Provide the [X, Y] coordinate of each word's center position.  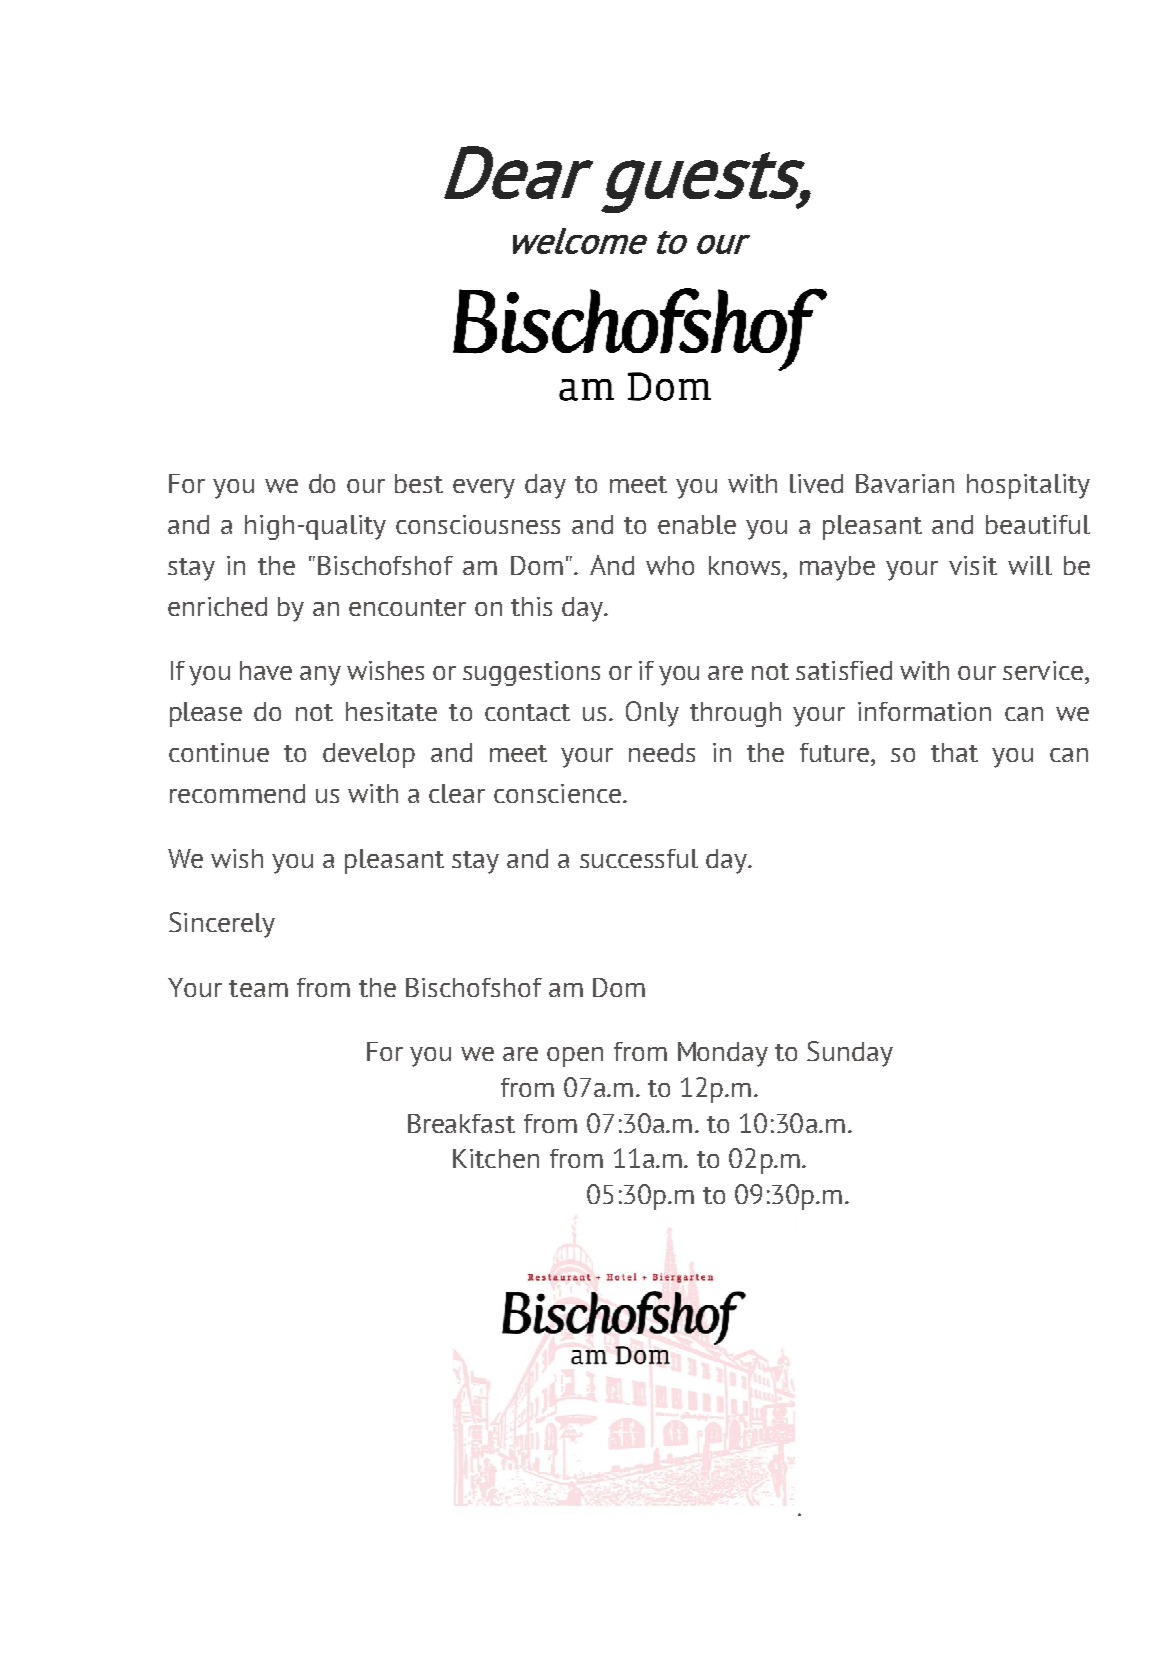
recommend [237, 793]
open [575, 1057]
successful [639, 858]
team [258, 988]
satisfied [844, 670]
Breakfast [461, 1123]
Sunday [850, 1054]
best [419, 483]
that [954, 752]
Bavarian [905, 483]
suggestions [531, 673]
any [320, 676]
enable [697, 524]
